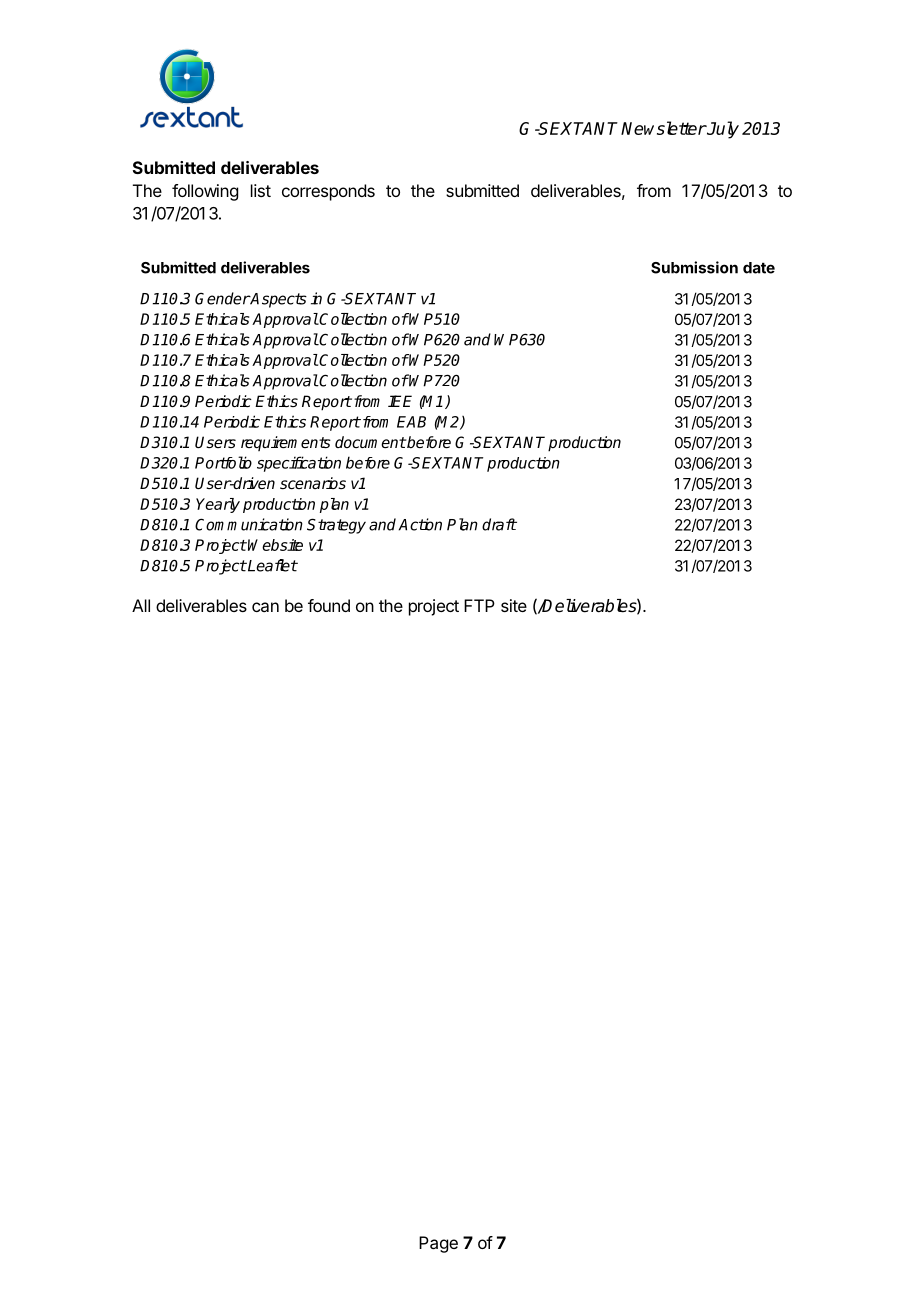 Image resolution: width=924 pixels, height=1308 pixels. Describe the element at coordinates (438, 1244) in the page. I see `Page` at that location.
